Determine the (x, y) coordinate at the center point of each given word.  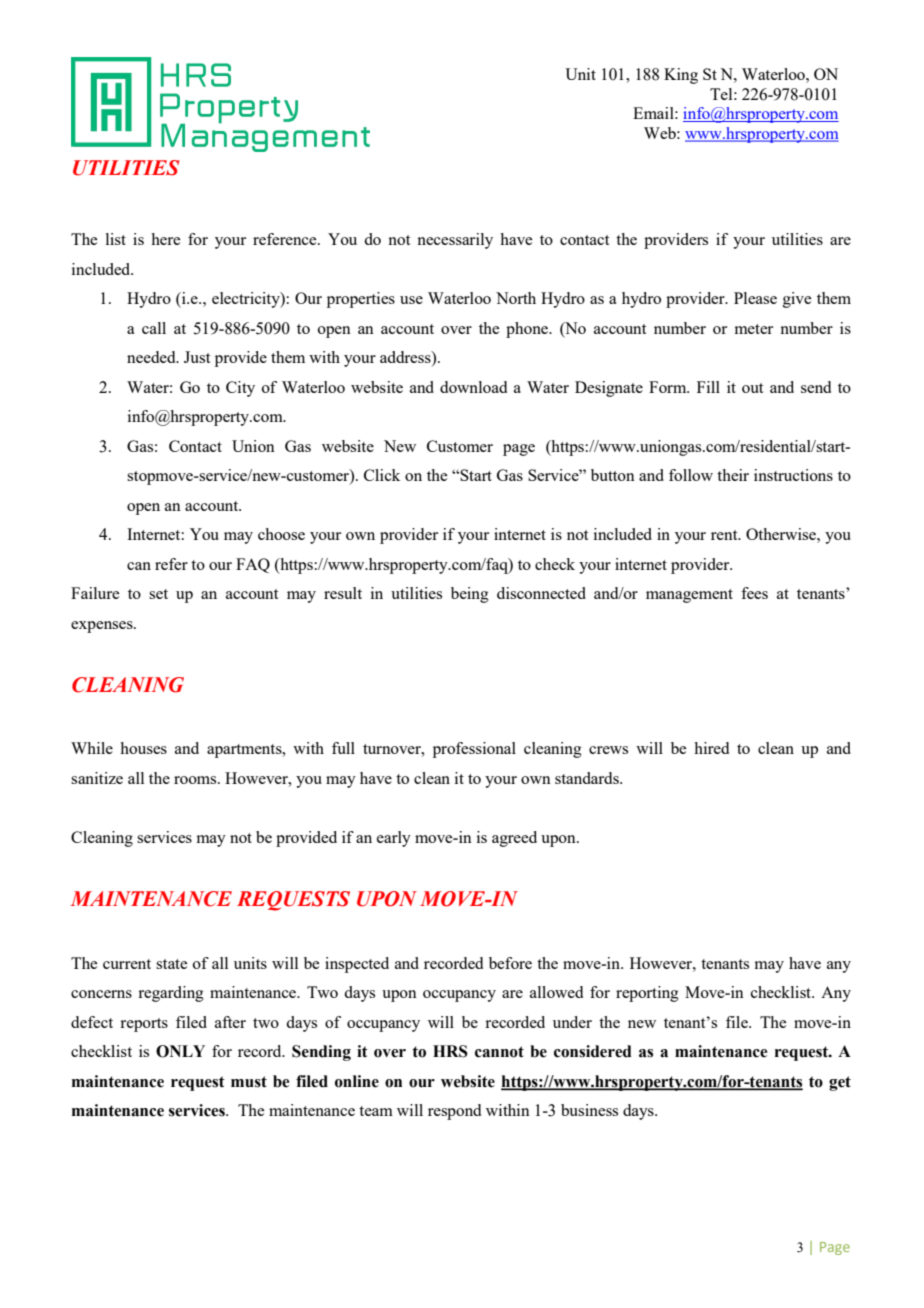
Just (197, 357)
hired (711, 748)
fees (754, 593)
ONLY (180, 1051)
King (681, 76)
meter (754, 329)
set (158, 594)
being (470, 595)
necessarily (455, 241)
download (473, 387)
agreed (514, 839)
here (165, 239)
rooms (196, 780)
